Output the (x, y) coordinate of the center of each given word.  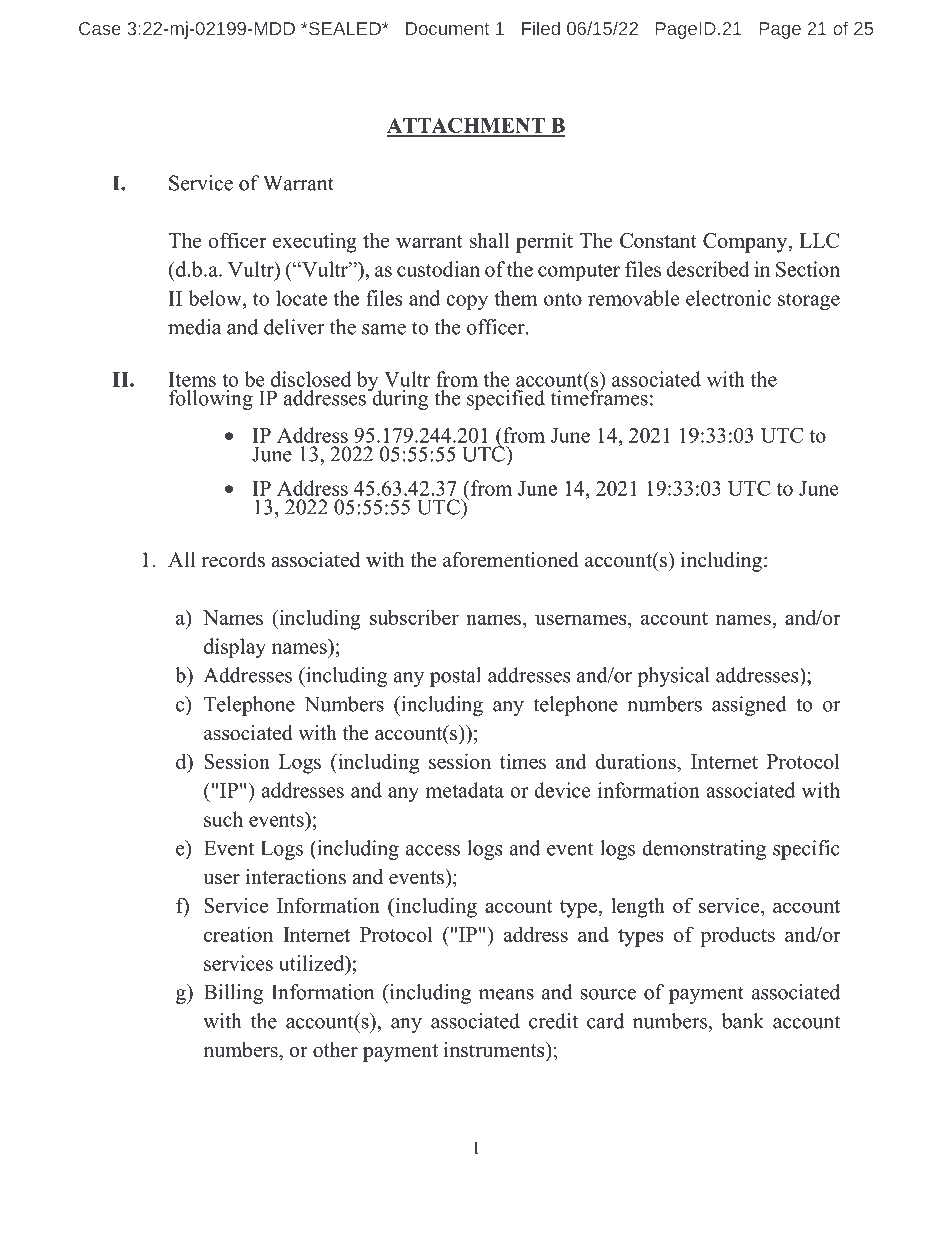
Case (100, 28)
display (235, 648)
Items (192, 379)
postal (455, 677)
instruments (495, 1050)
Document (447, 28)
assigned (749, 706)
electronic (728, 298)
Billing (234, 994)
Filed (541, 28)
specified (506, 400)
